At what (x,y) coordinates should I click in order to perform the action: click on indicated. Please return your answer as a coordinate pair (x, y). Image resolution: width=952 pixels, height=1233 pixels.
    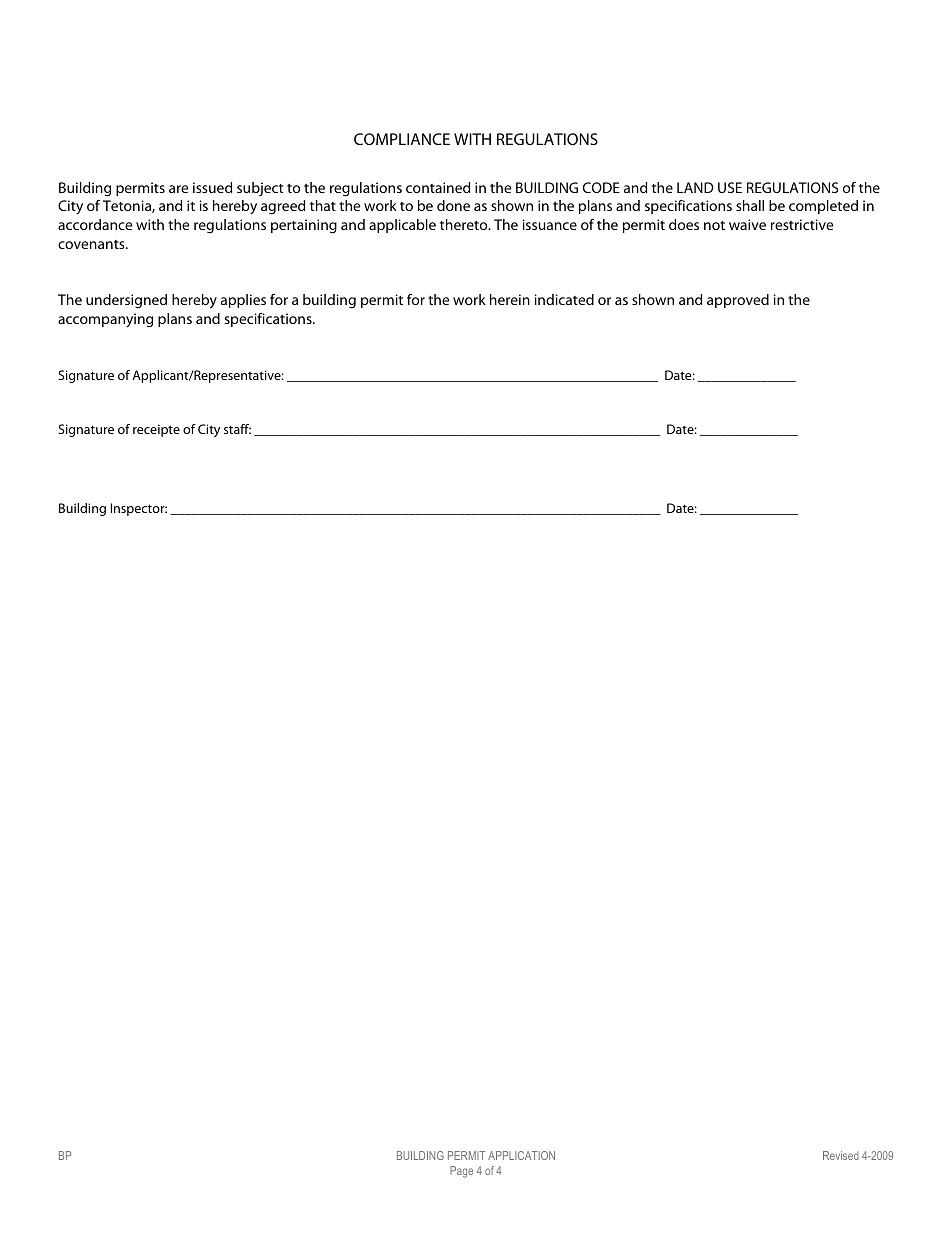
    Looking at the image, I should click on (564, 299).
